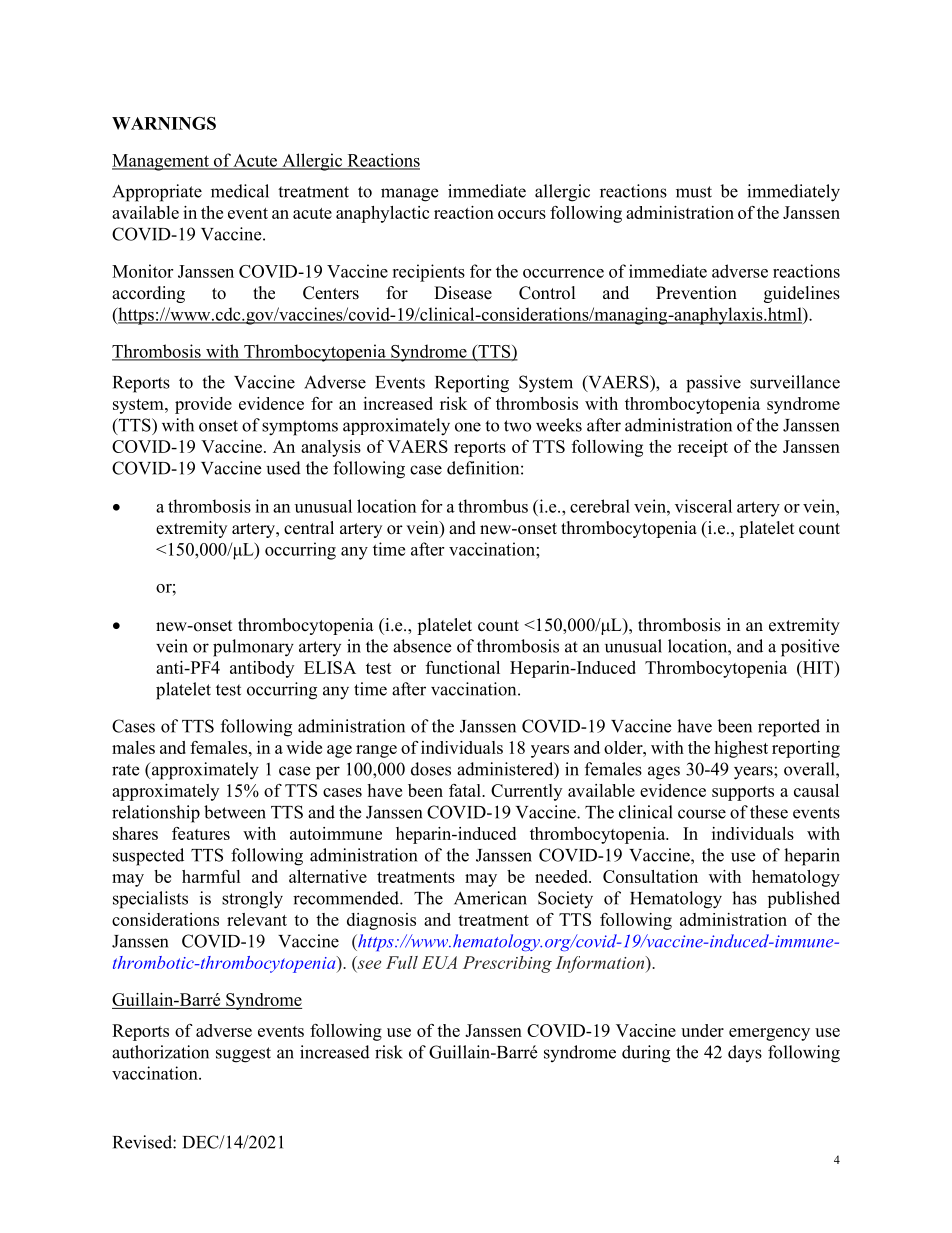 The image size is (952, 1233). Describe the element at coordinates (468, 427) in the screenshot. I see `one` at that location.
